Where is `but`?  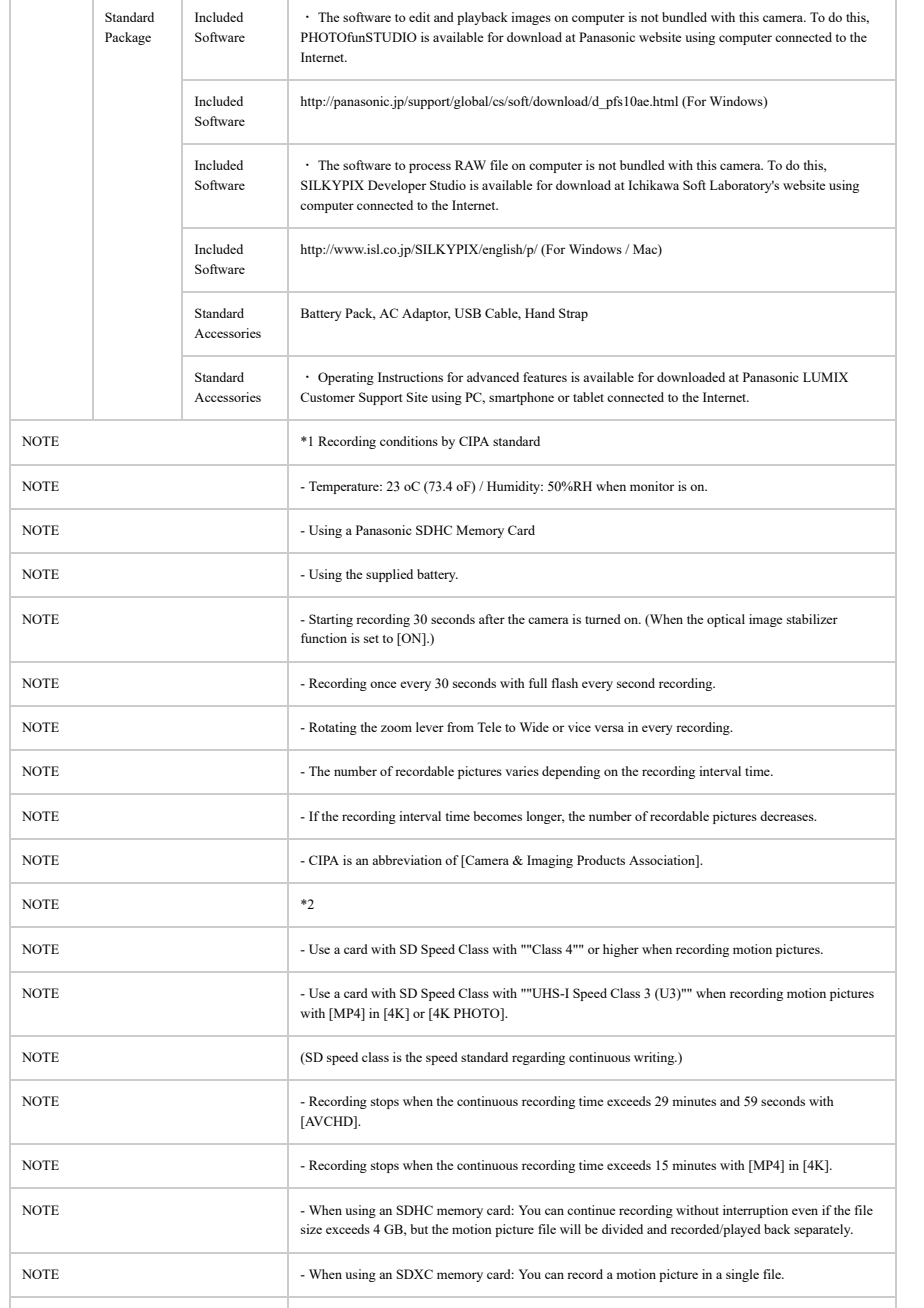
but is located at coordinates (419, 1229).
